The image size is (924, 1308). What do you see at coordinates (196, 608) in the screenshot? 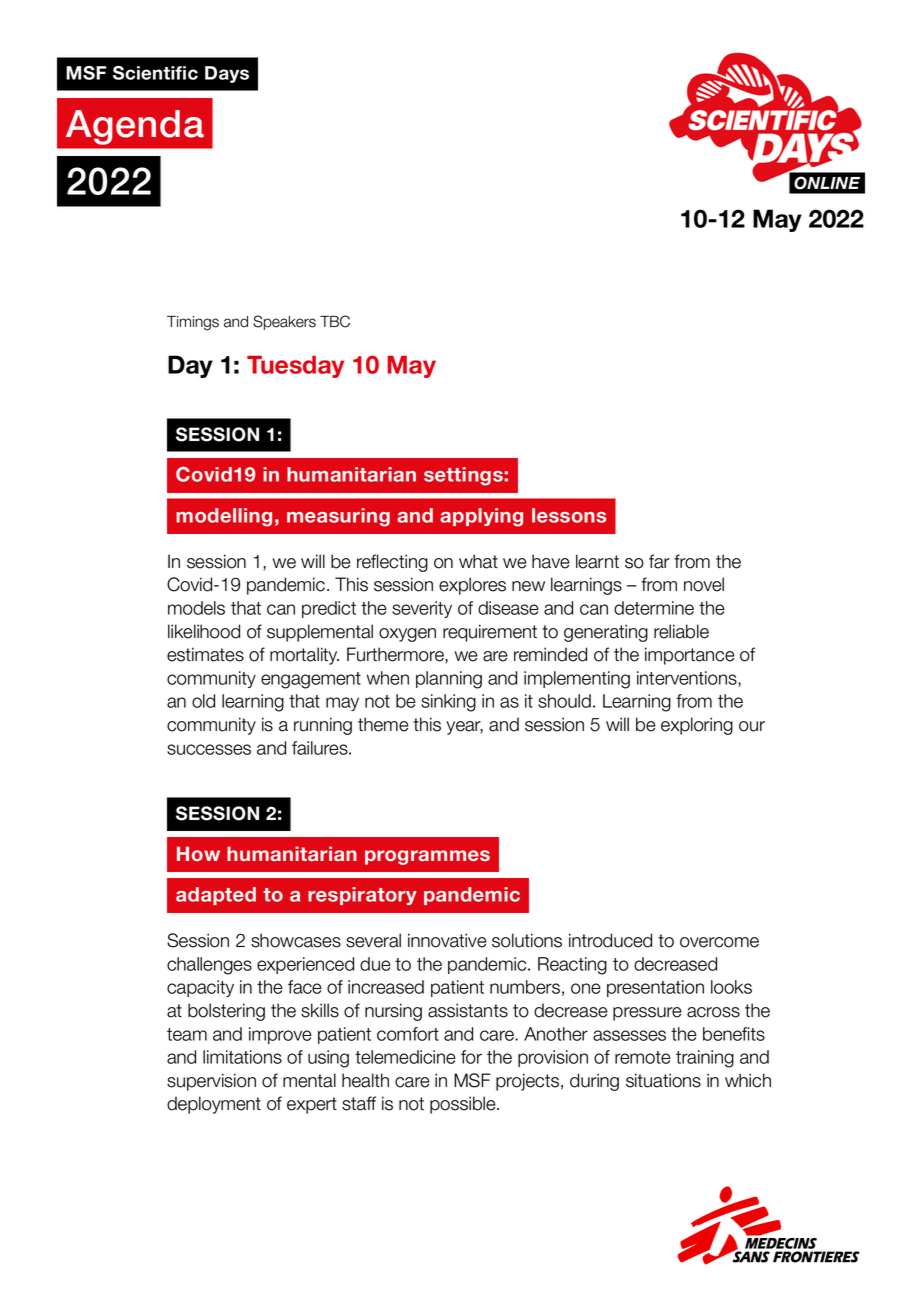
I see `models` at bounding box center [196, 608].
